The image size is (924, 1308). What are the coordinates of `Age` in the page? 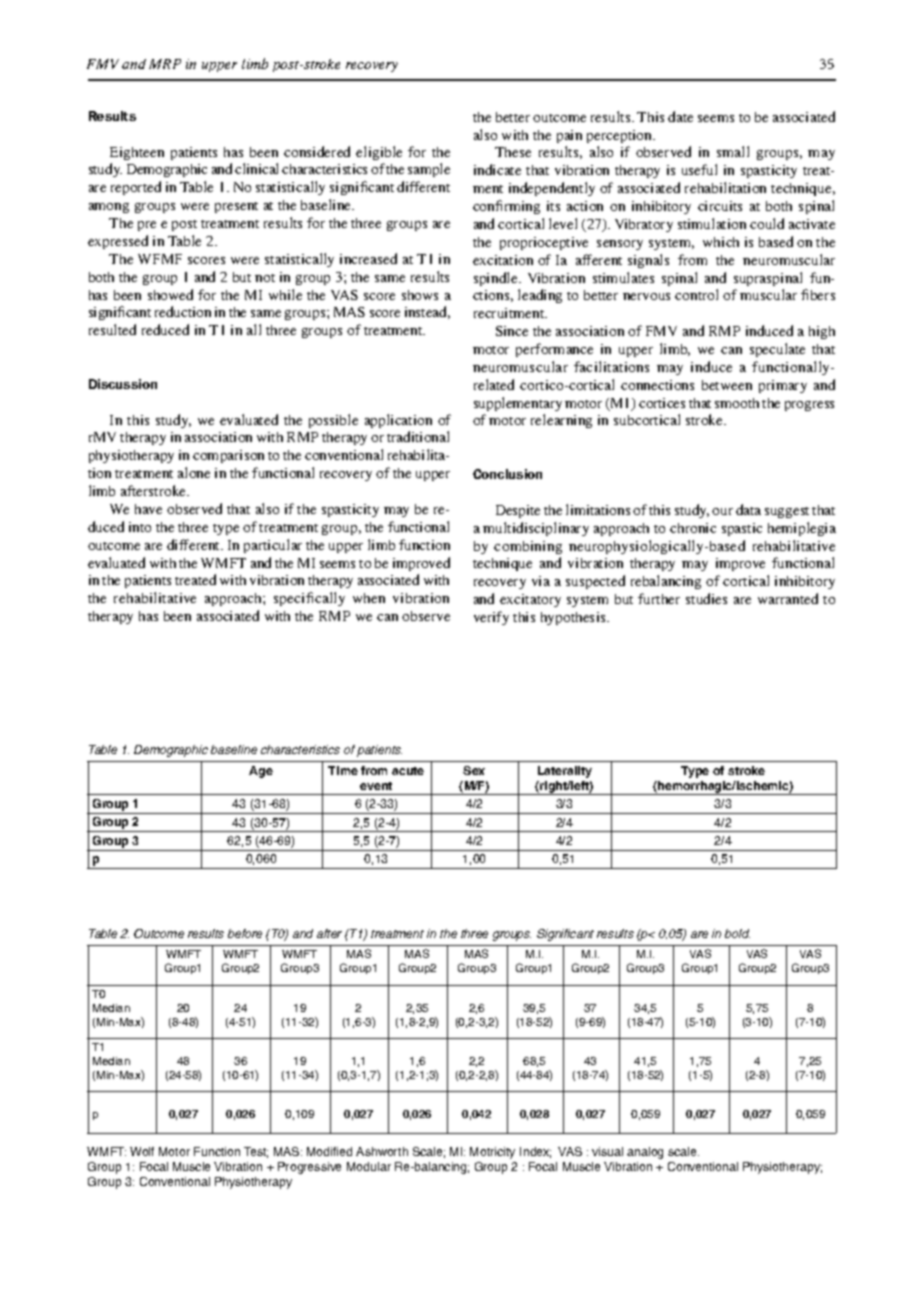 It's located at (261, 772).
